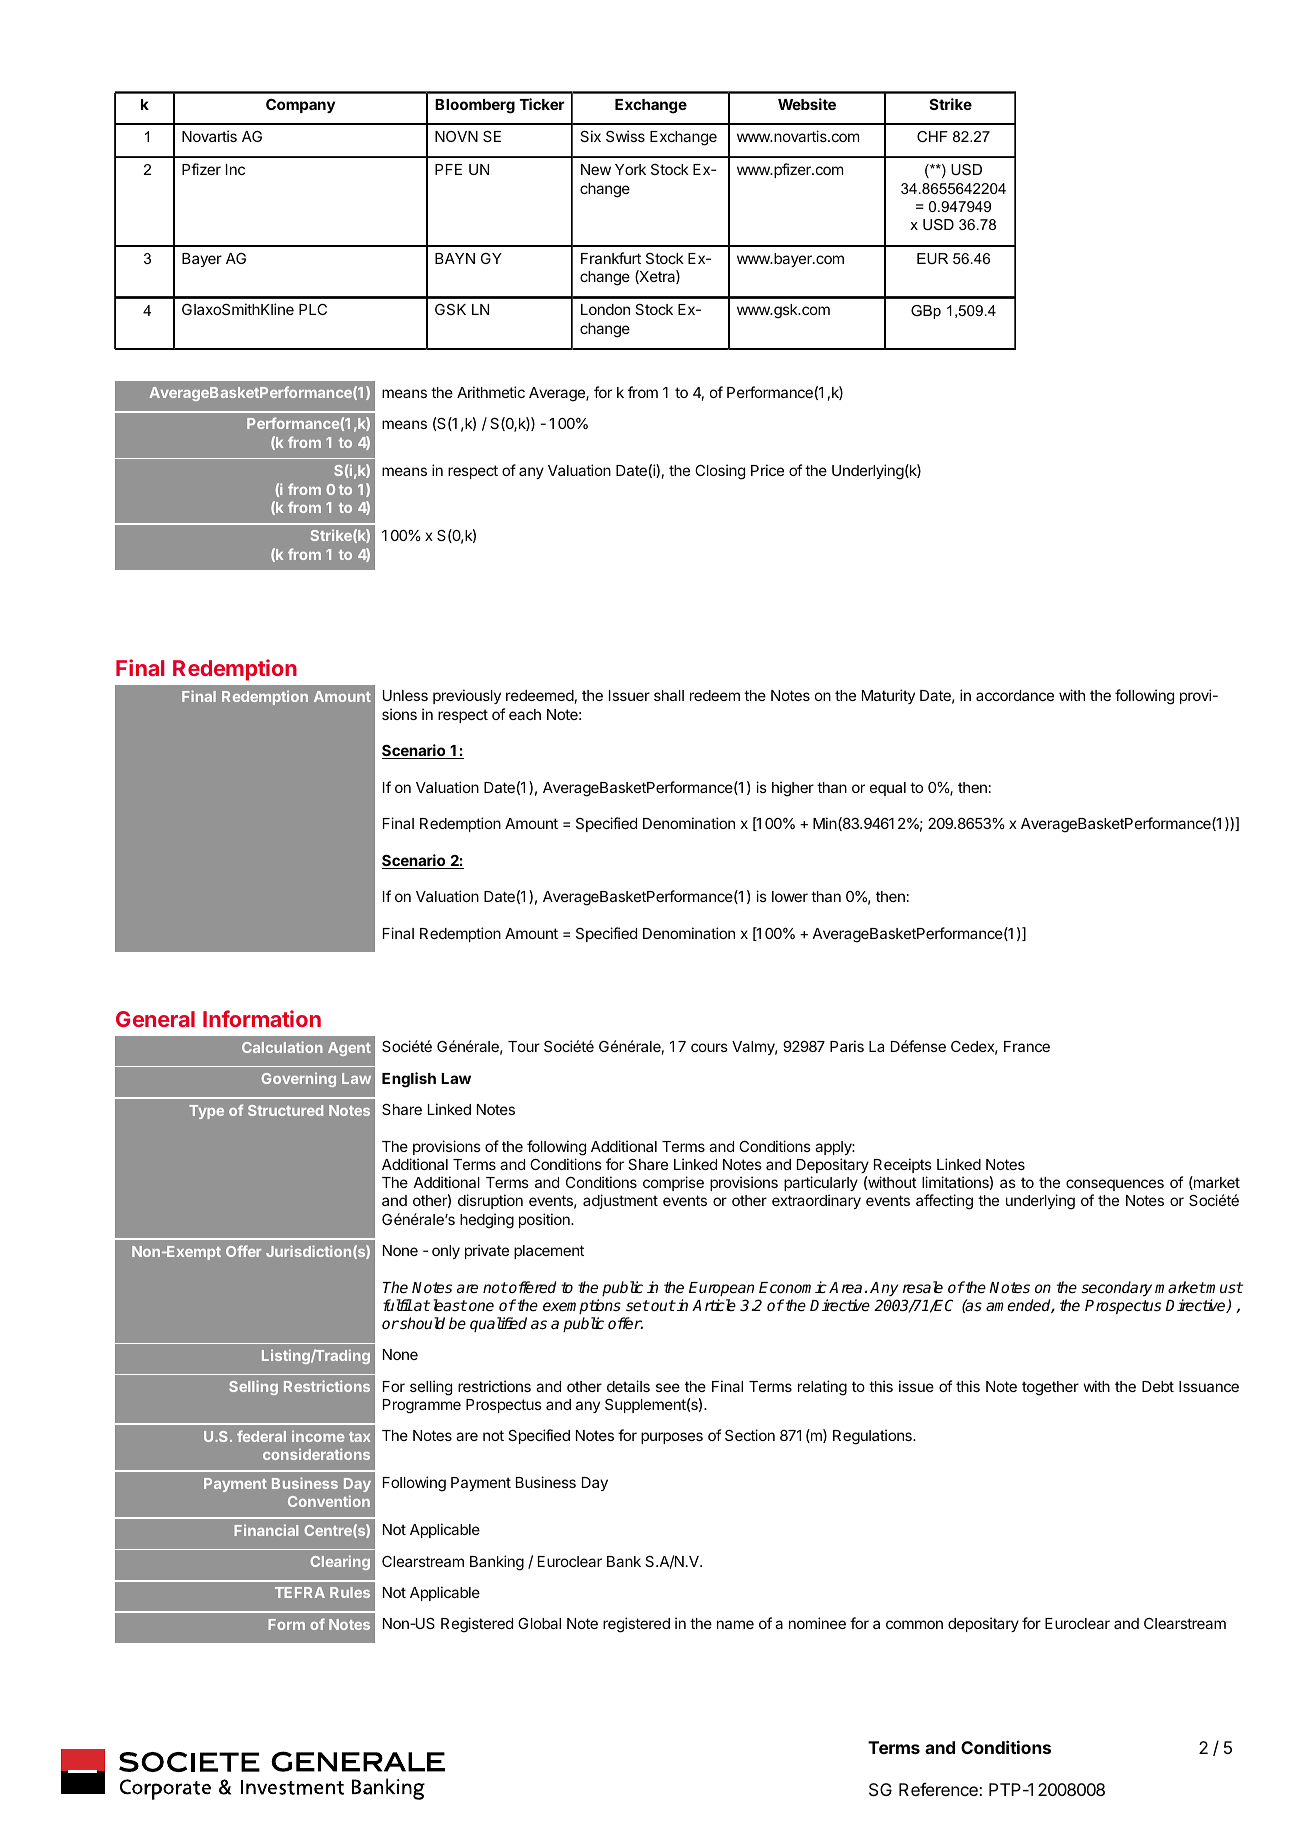 Image resolution: width=1295 pixels, height=1832 pixels. What do you see at coordinates (1027, 1046) in the screenshot?
I see `France` at bounding box center [1027, 1046].
